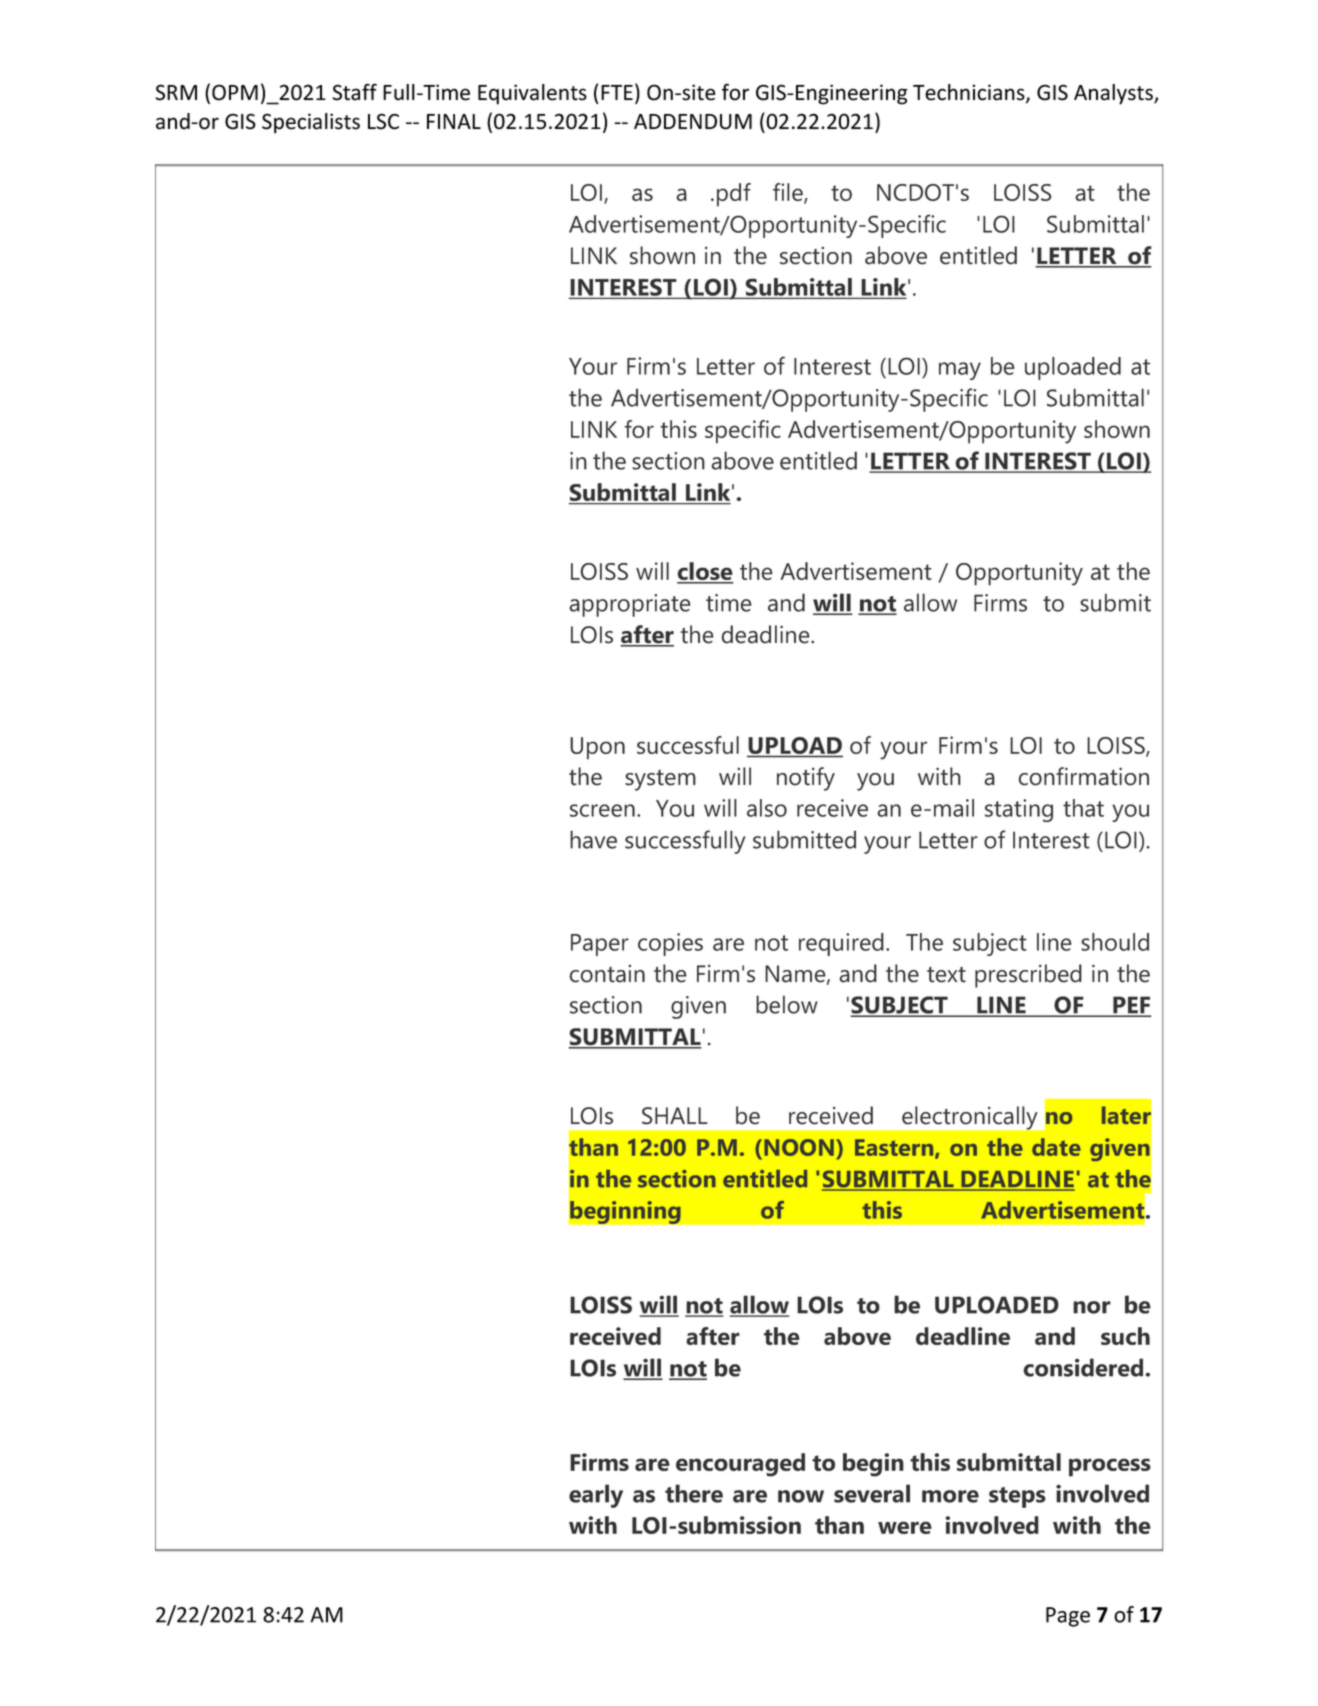 This document has width=1318, height=1706. What do you see at coordinates (789, 193) in the document?
I see `file` at bounding box center [789, 193].
